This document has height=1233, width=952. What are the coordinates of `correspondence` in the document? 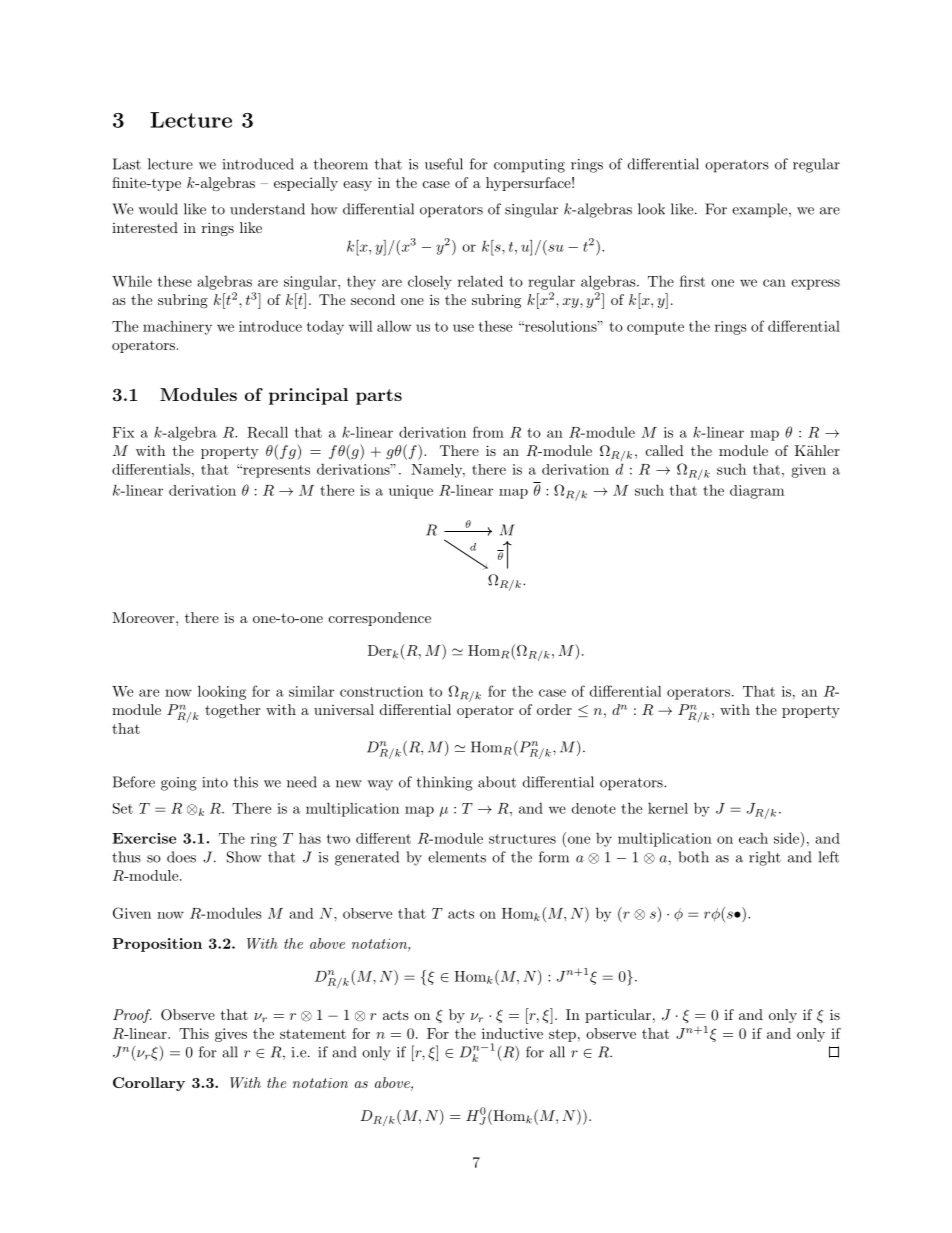 It's located at (380, 619).
